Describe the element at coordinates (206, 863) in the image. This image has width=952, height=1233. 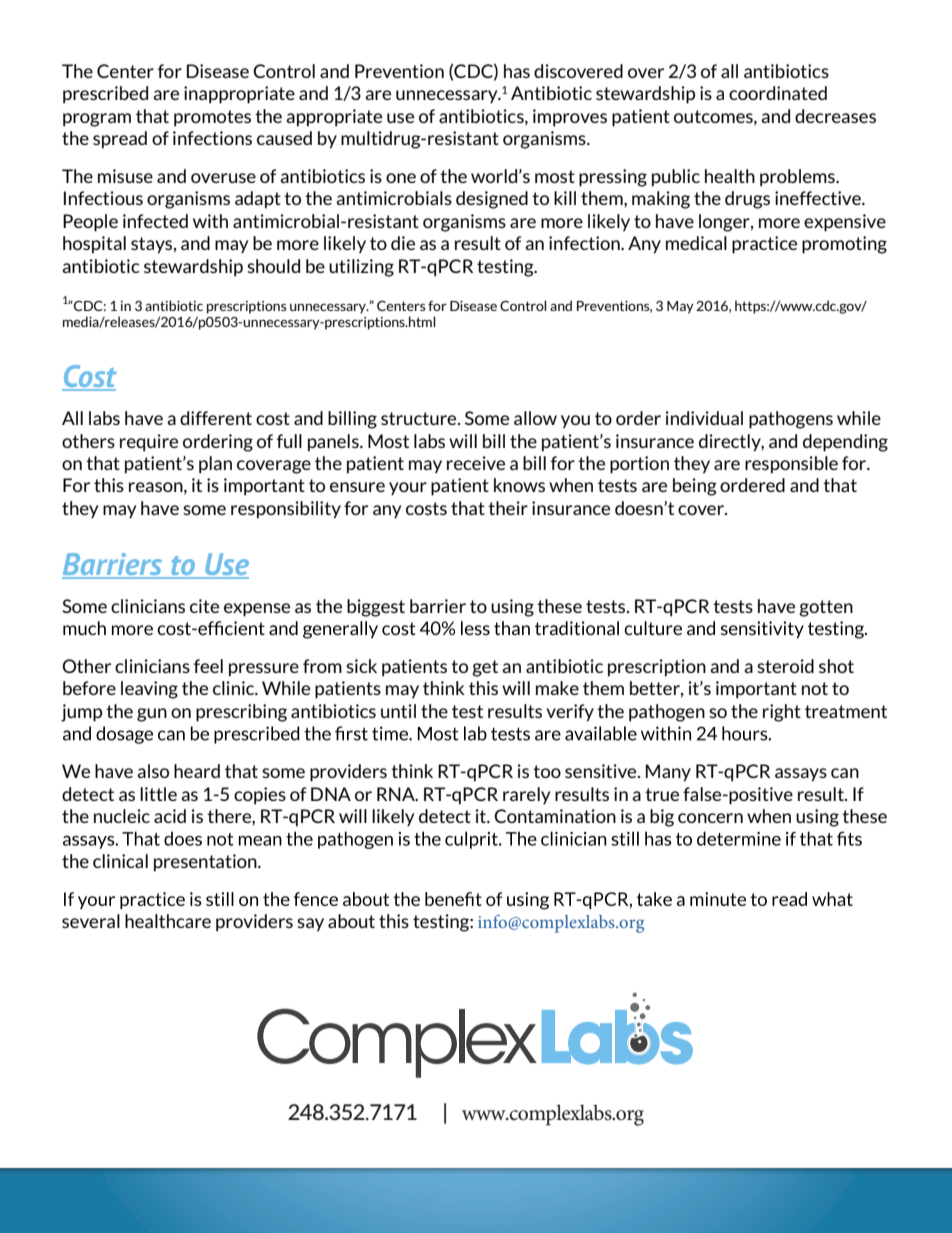
I see `presentation` at that location.
